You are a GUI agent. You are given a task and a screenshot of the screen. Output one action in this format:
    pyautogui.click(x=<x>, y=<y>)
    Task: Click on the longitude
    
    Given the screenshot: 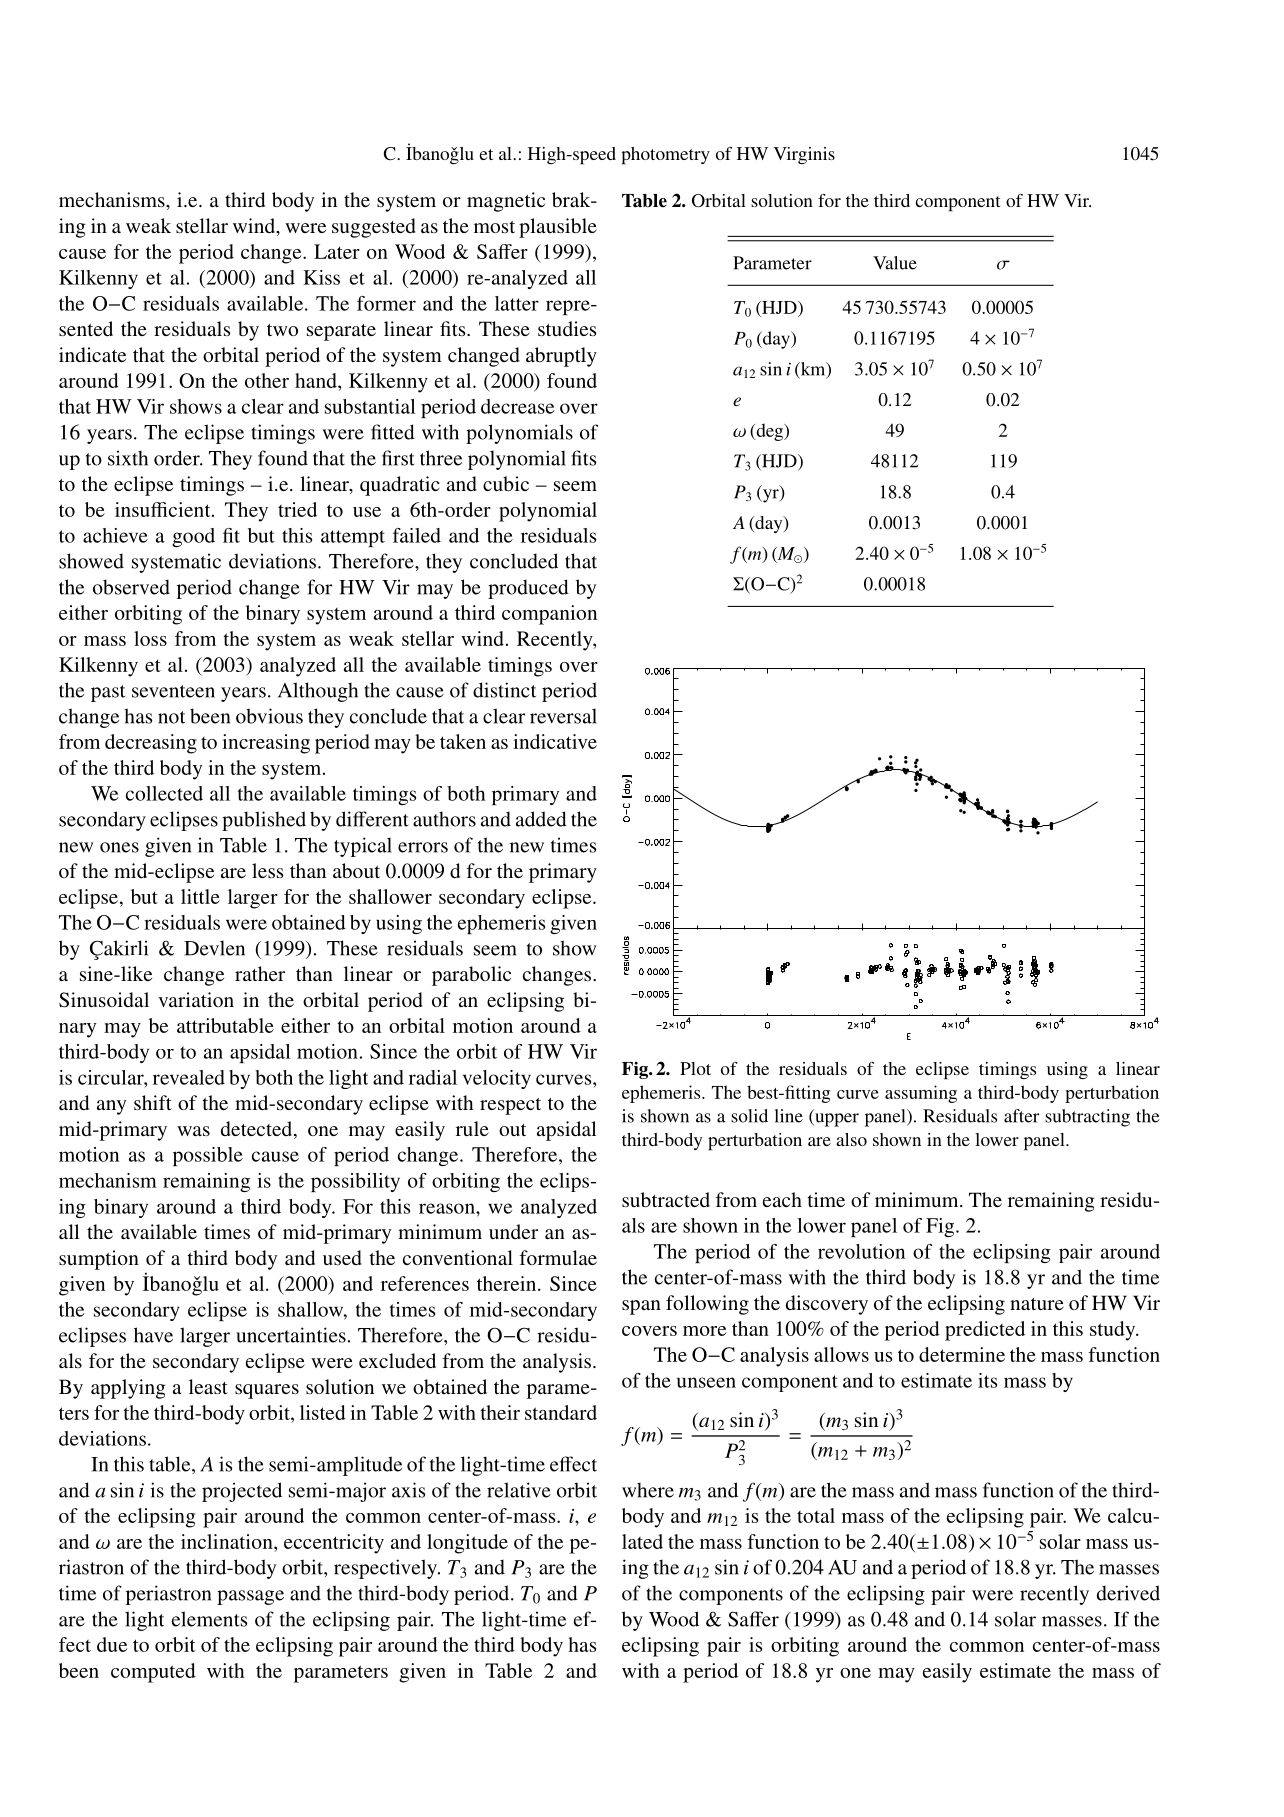 What is the action you would take?
    pyautogui.click(x=467, y=1544)
